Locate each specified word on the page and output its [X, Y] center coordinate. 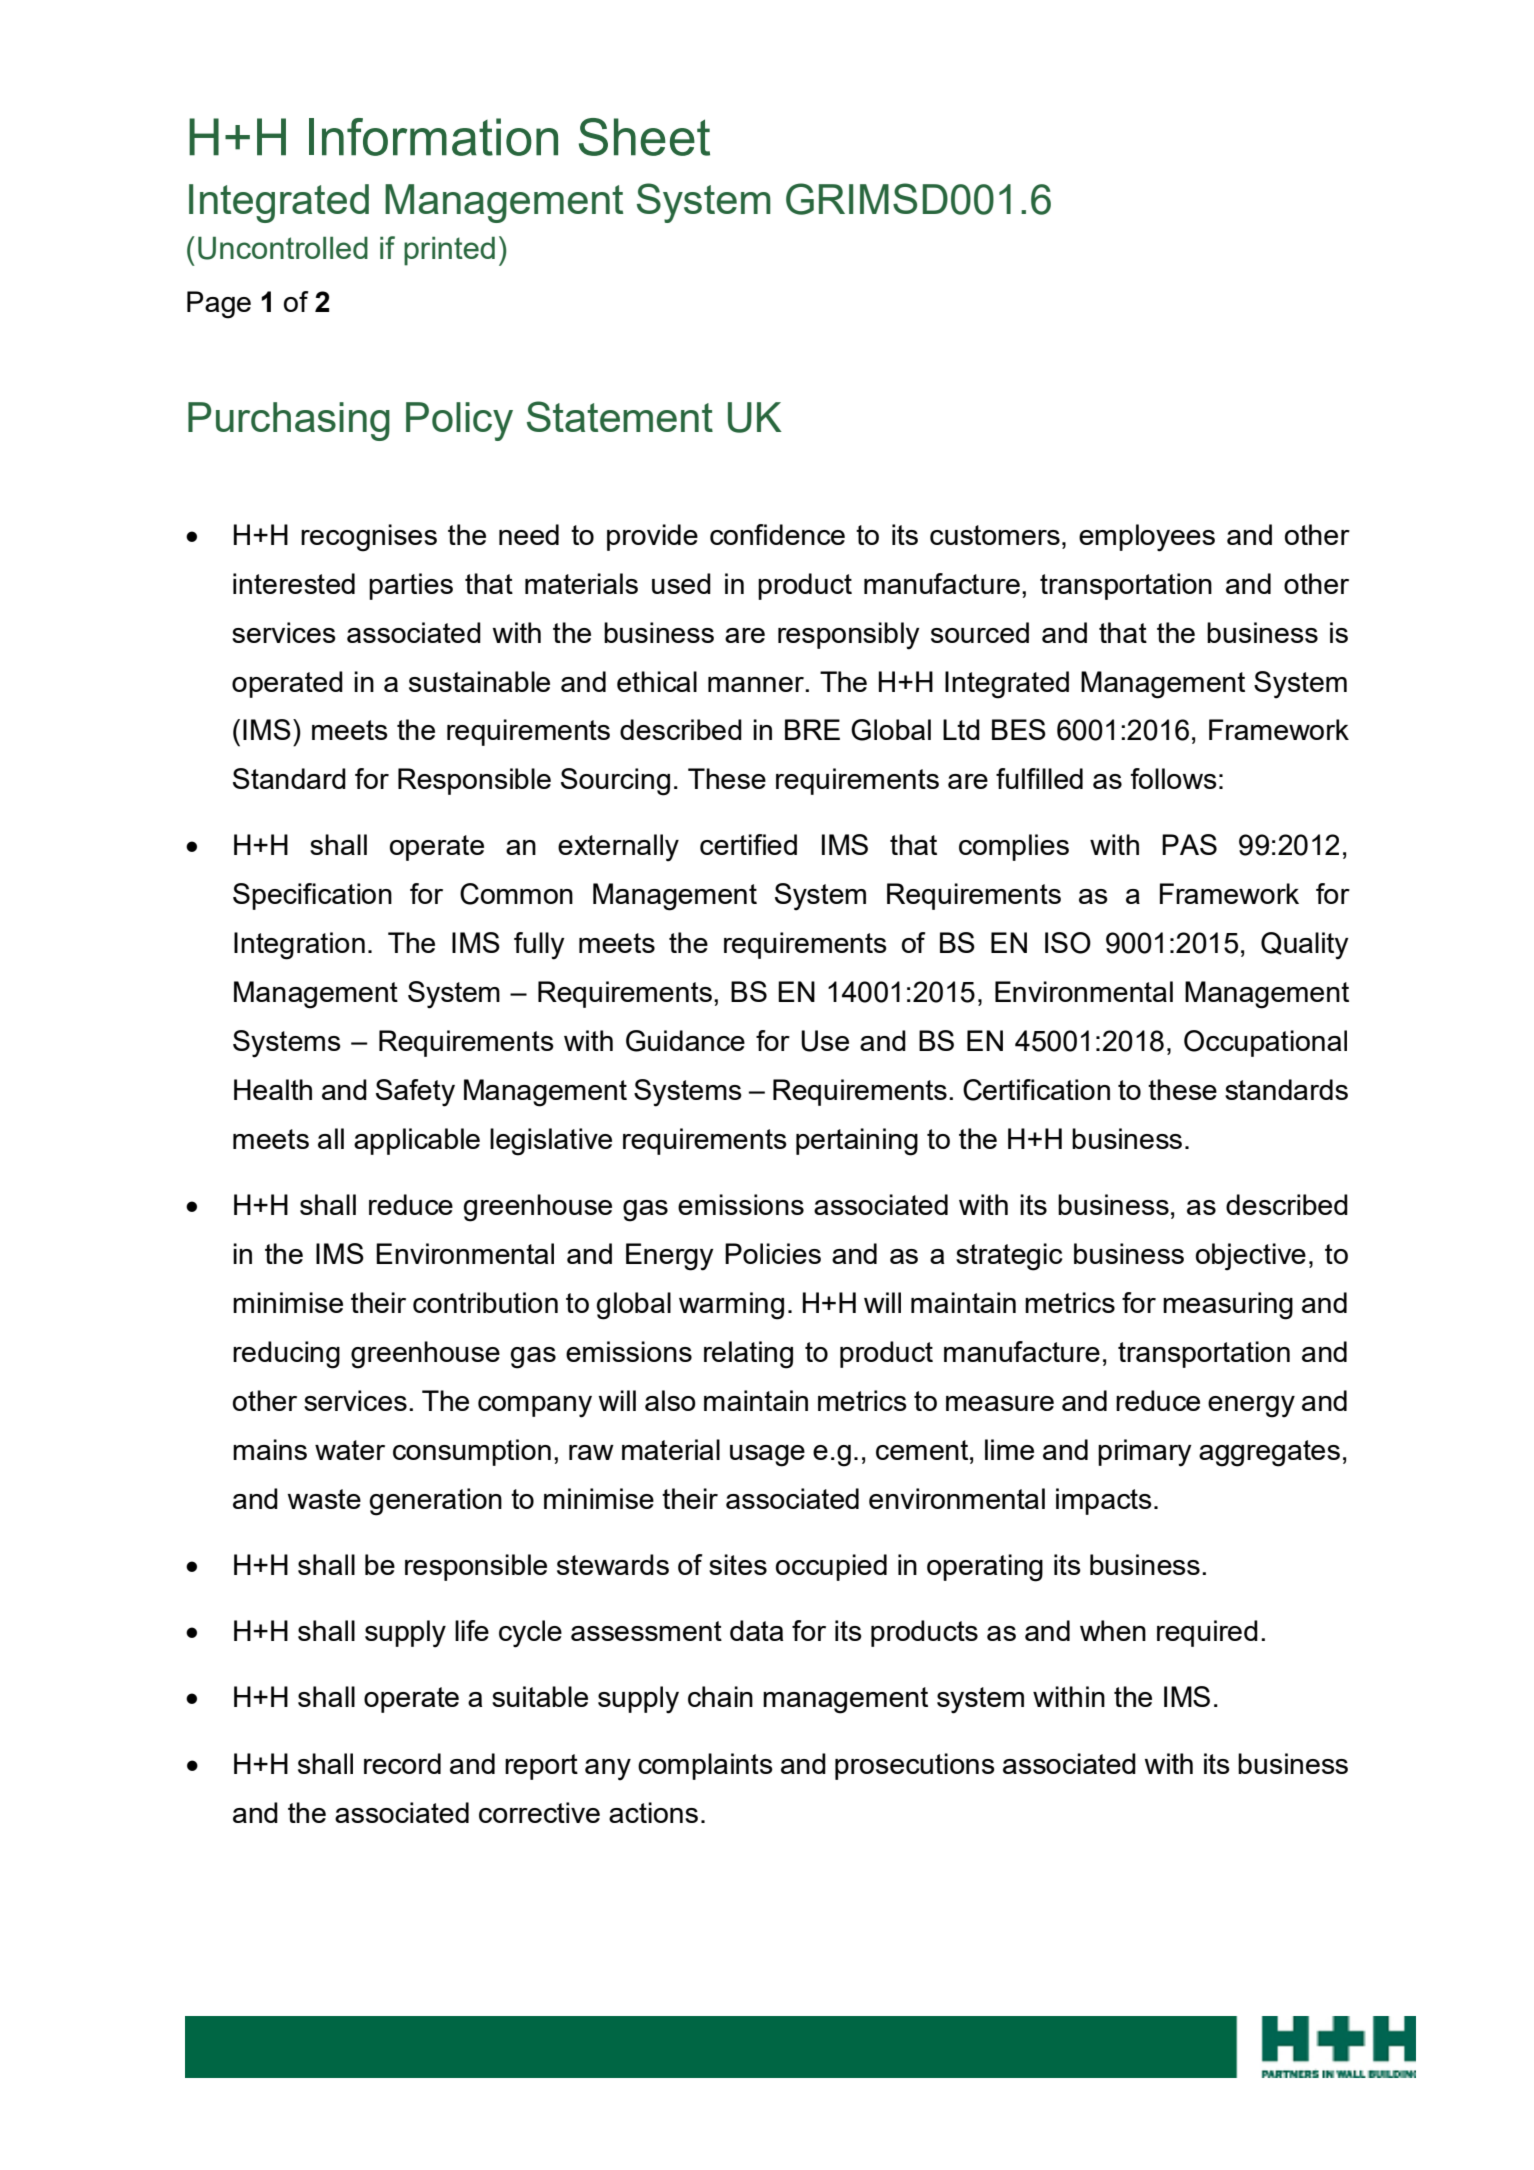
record [402, 1763]
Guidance [685, 1041]
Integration [299, 946]
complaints [705, 1766]
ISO [1068, 943]
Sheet [644, 137]
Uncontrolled [283, 248]
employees [1147, 538]
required [1207, 1633]
